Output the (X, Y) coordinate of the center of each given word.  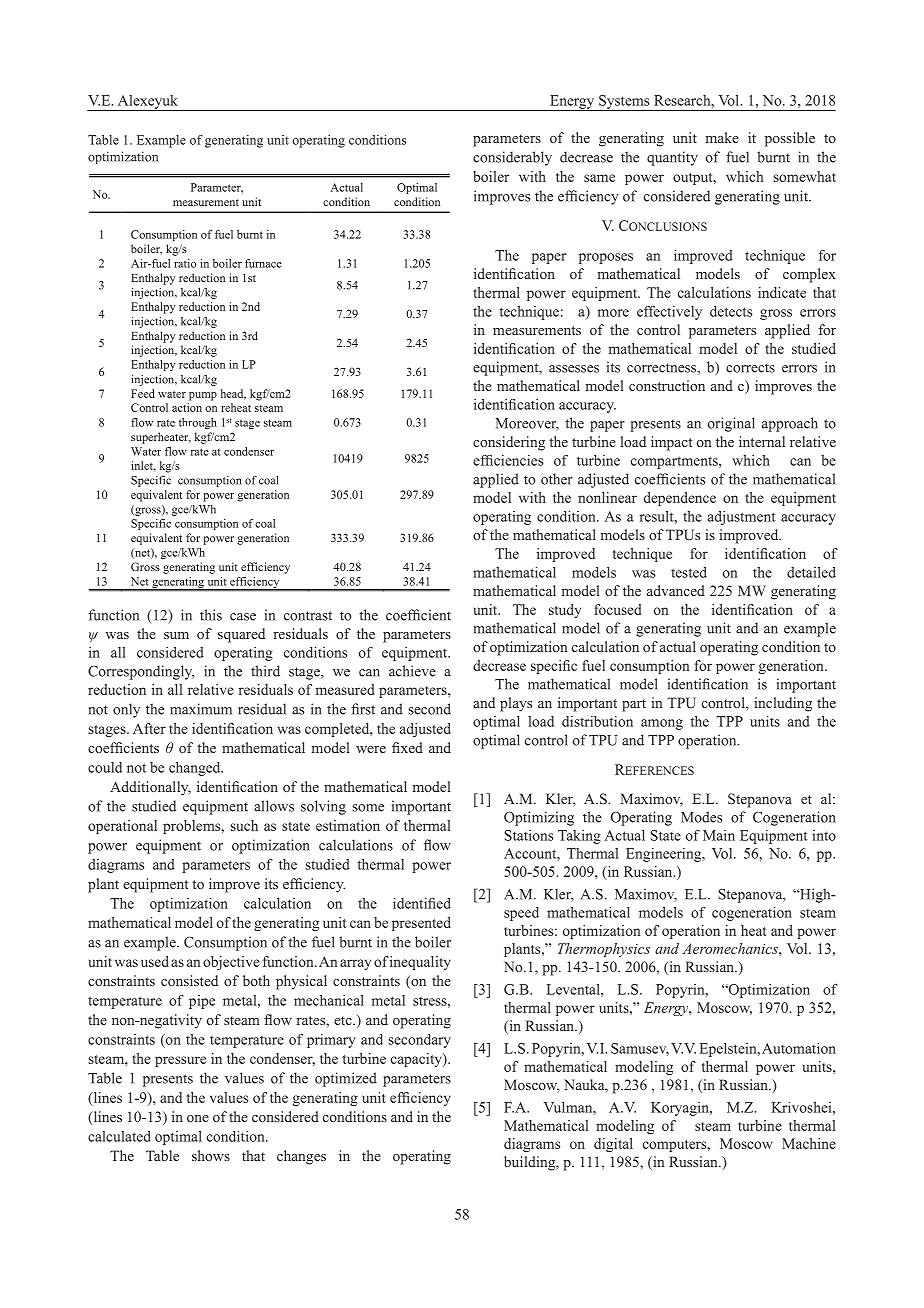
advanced (676, 590)
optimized (346, 1079)
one (198, 1118)
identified (422, 903)
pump (203, 396)
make (722, 137)
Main (719, 835)
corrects (750, 368)
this (211, 615)
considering (509, 443)
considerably (512, 158)
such (244, 825)
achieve (412, 671)
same (599, 178)
